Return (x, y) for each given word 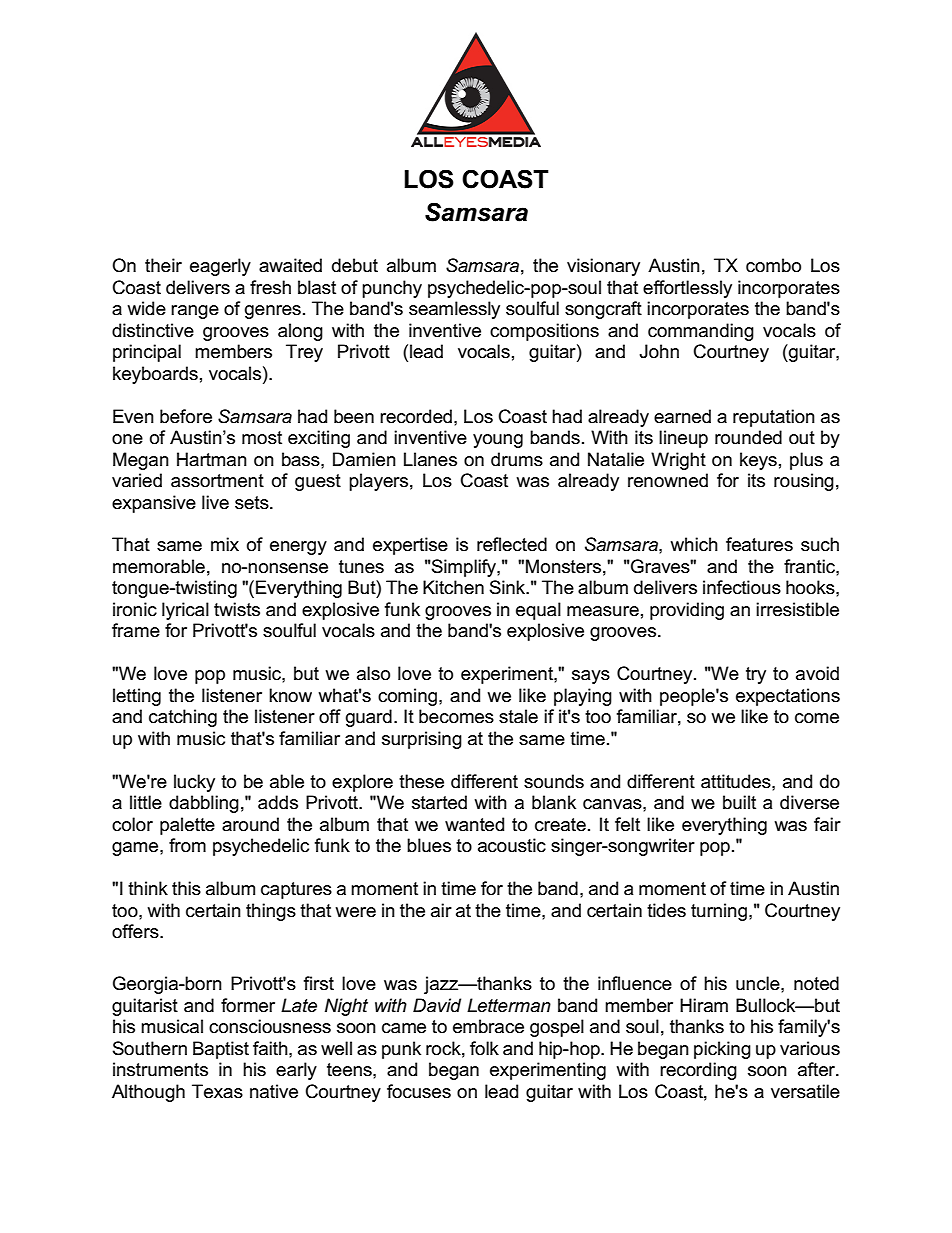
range (195, 312)
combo (773, 265)
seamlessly (454, 310)
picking (722, 1050)
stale (518, 716)
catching (183, 718)
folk (484, 1048)
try (756, 675)
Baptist (221, 1050)
